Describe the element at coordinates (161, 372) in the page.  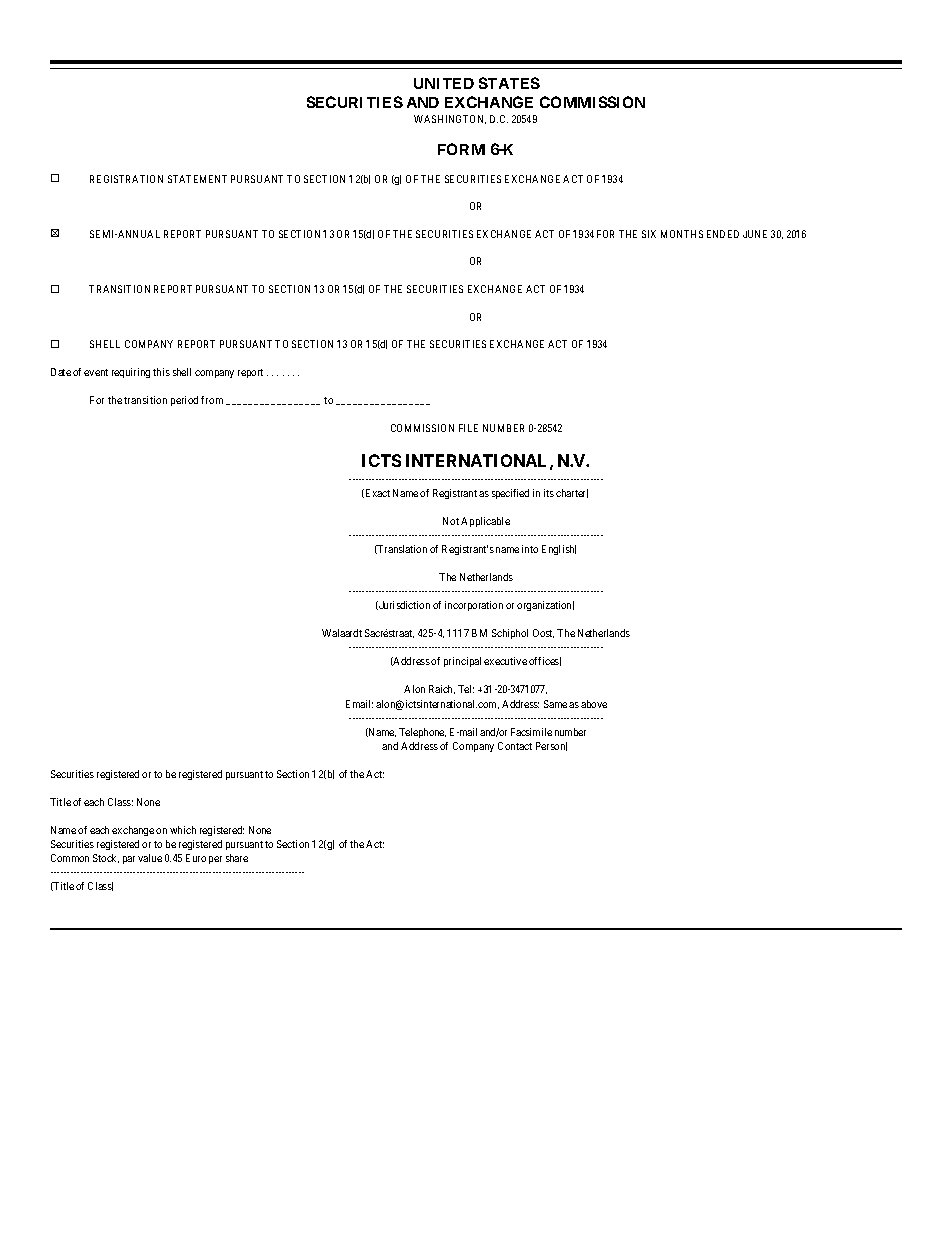
I see `this` at that location.
